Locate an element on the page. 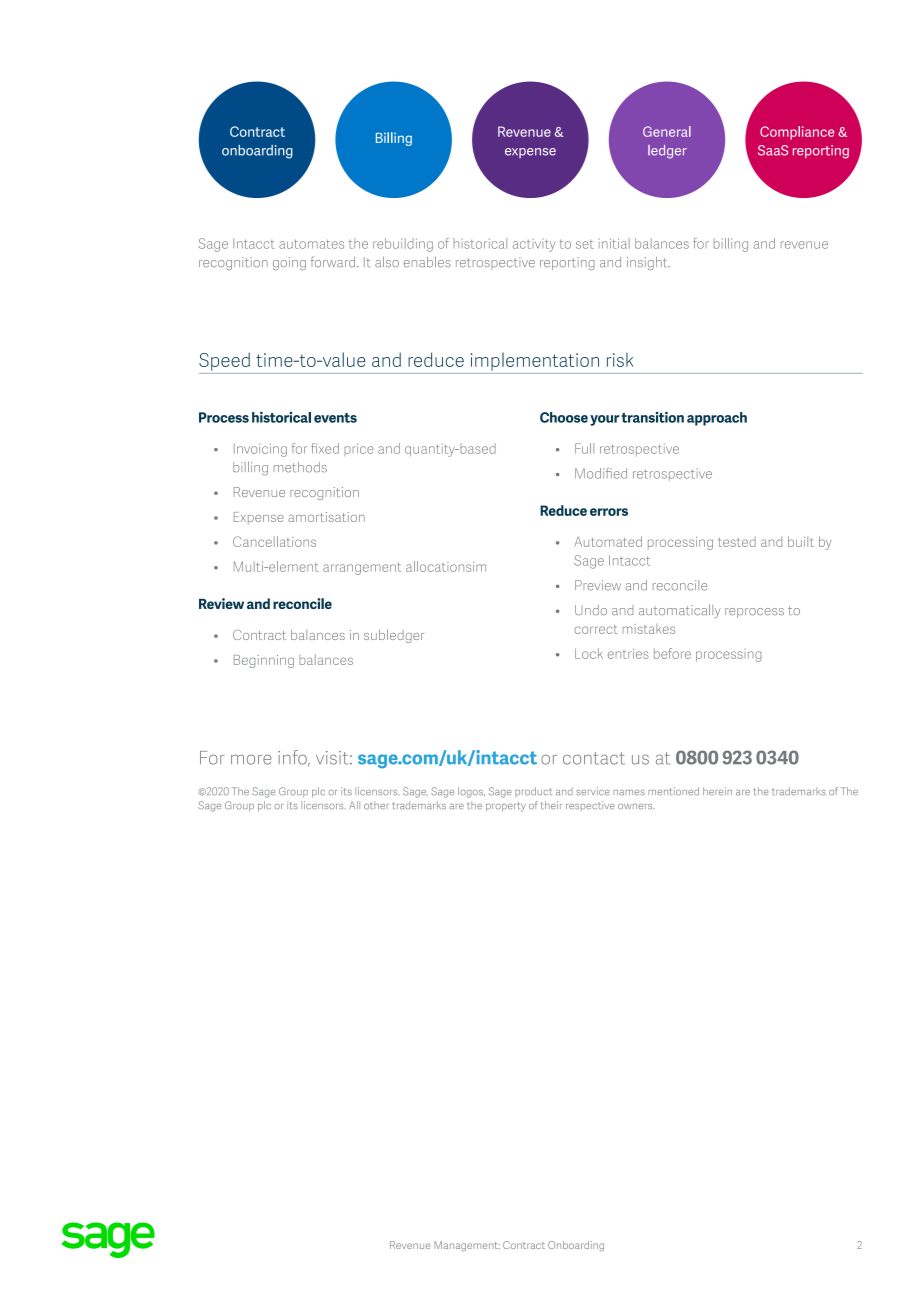 This page has height=1308, width=924. before is located at coordinates (672, 653).
